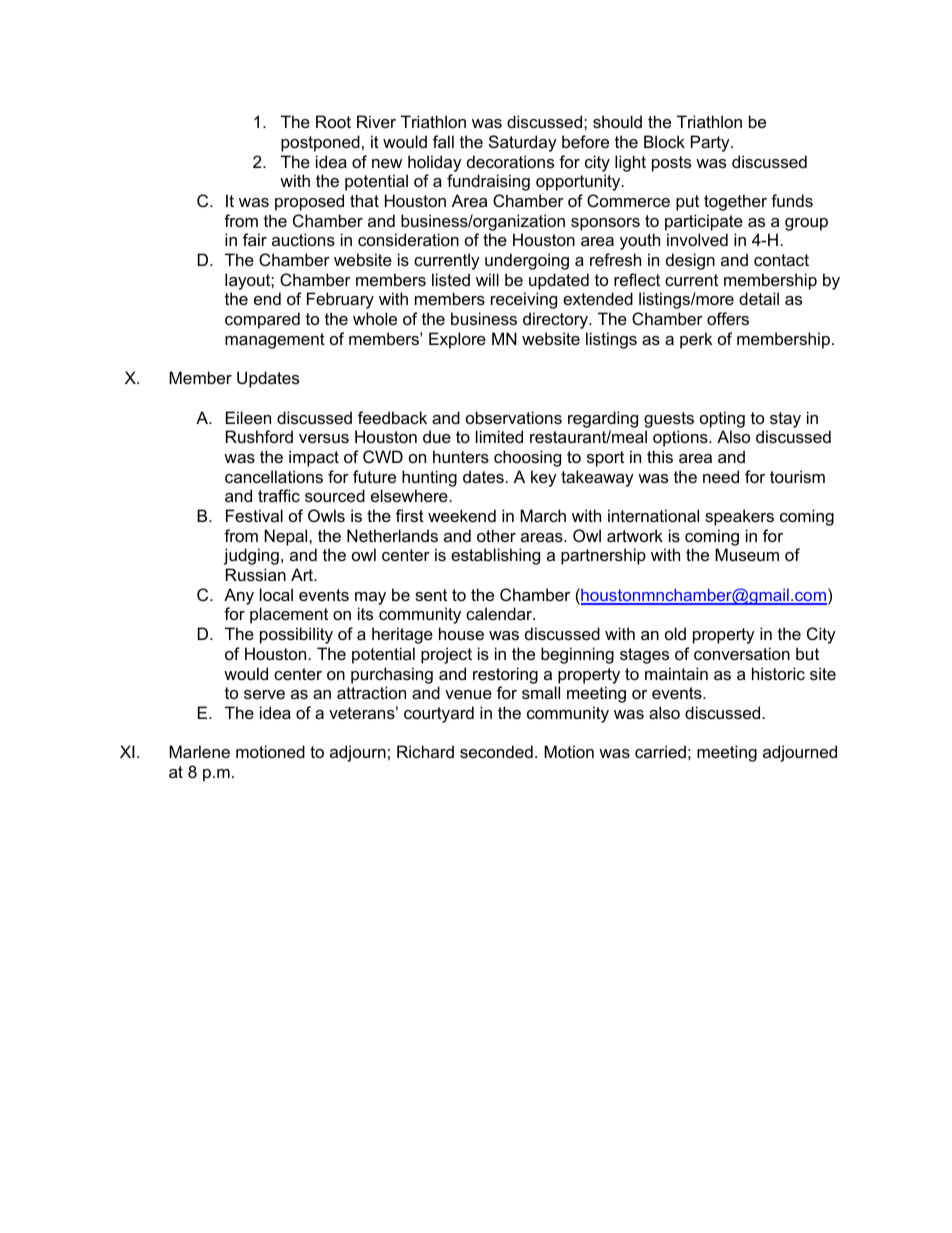  I want to click on Party, so click(711, 143).
